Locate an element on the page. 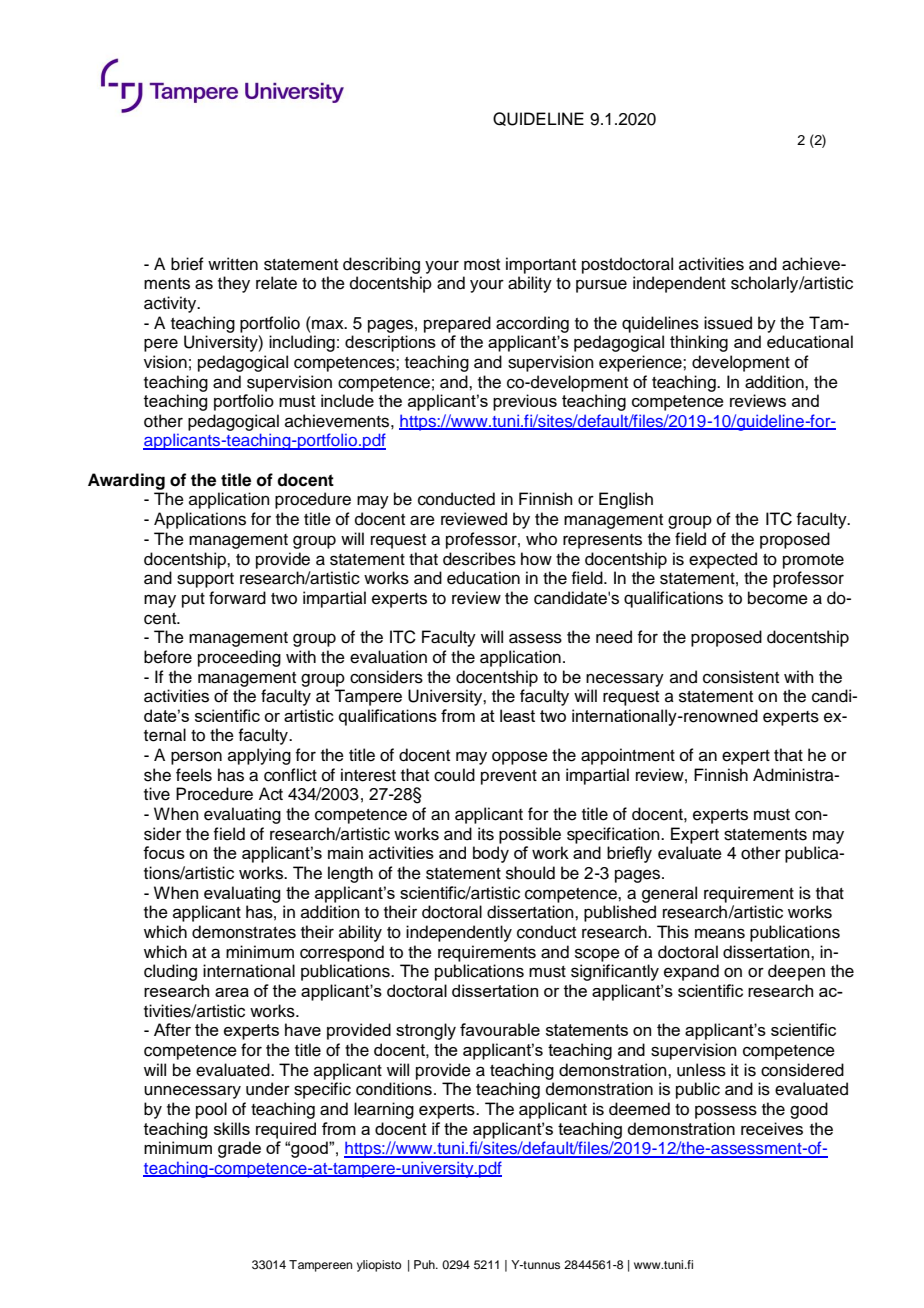  receives is located at coordinates (772, 1128).
